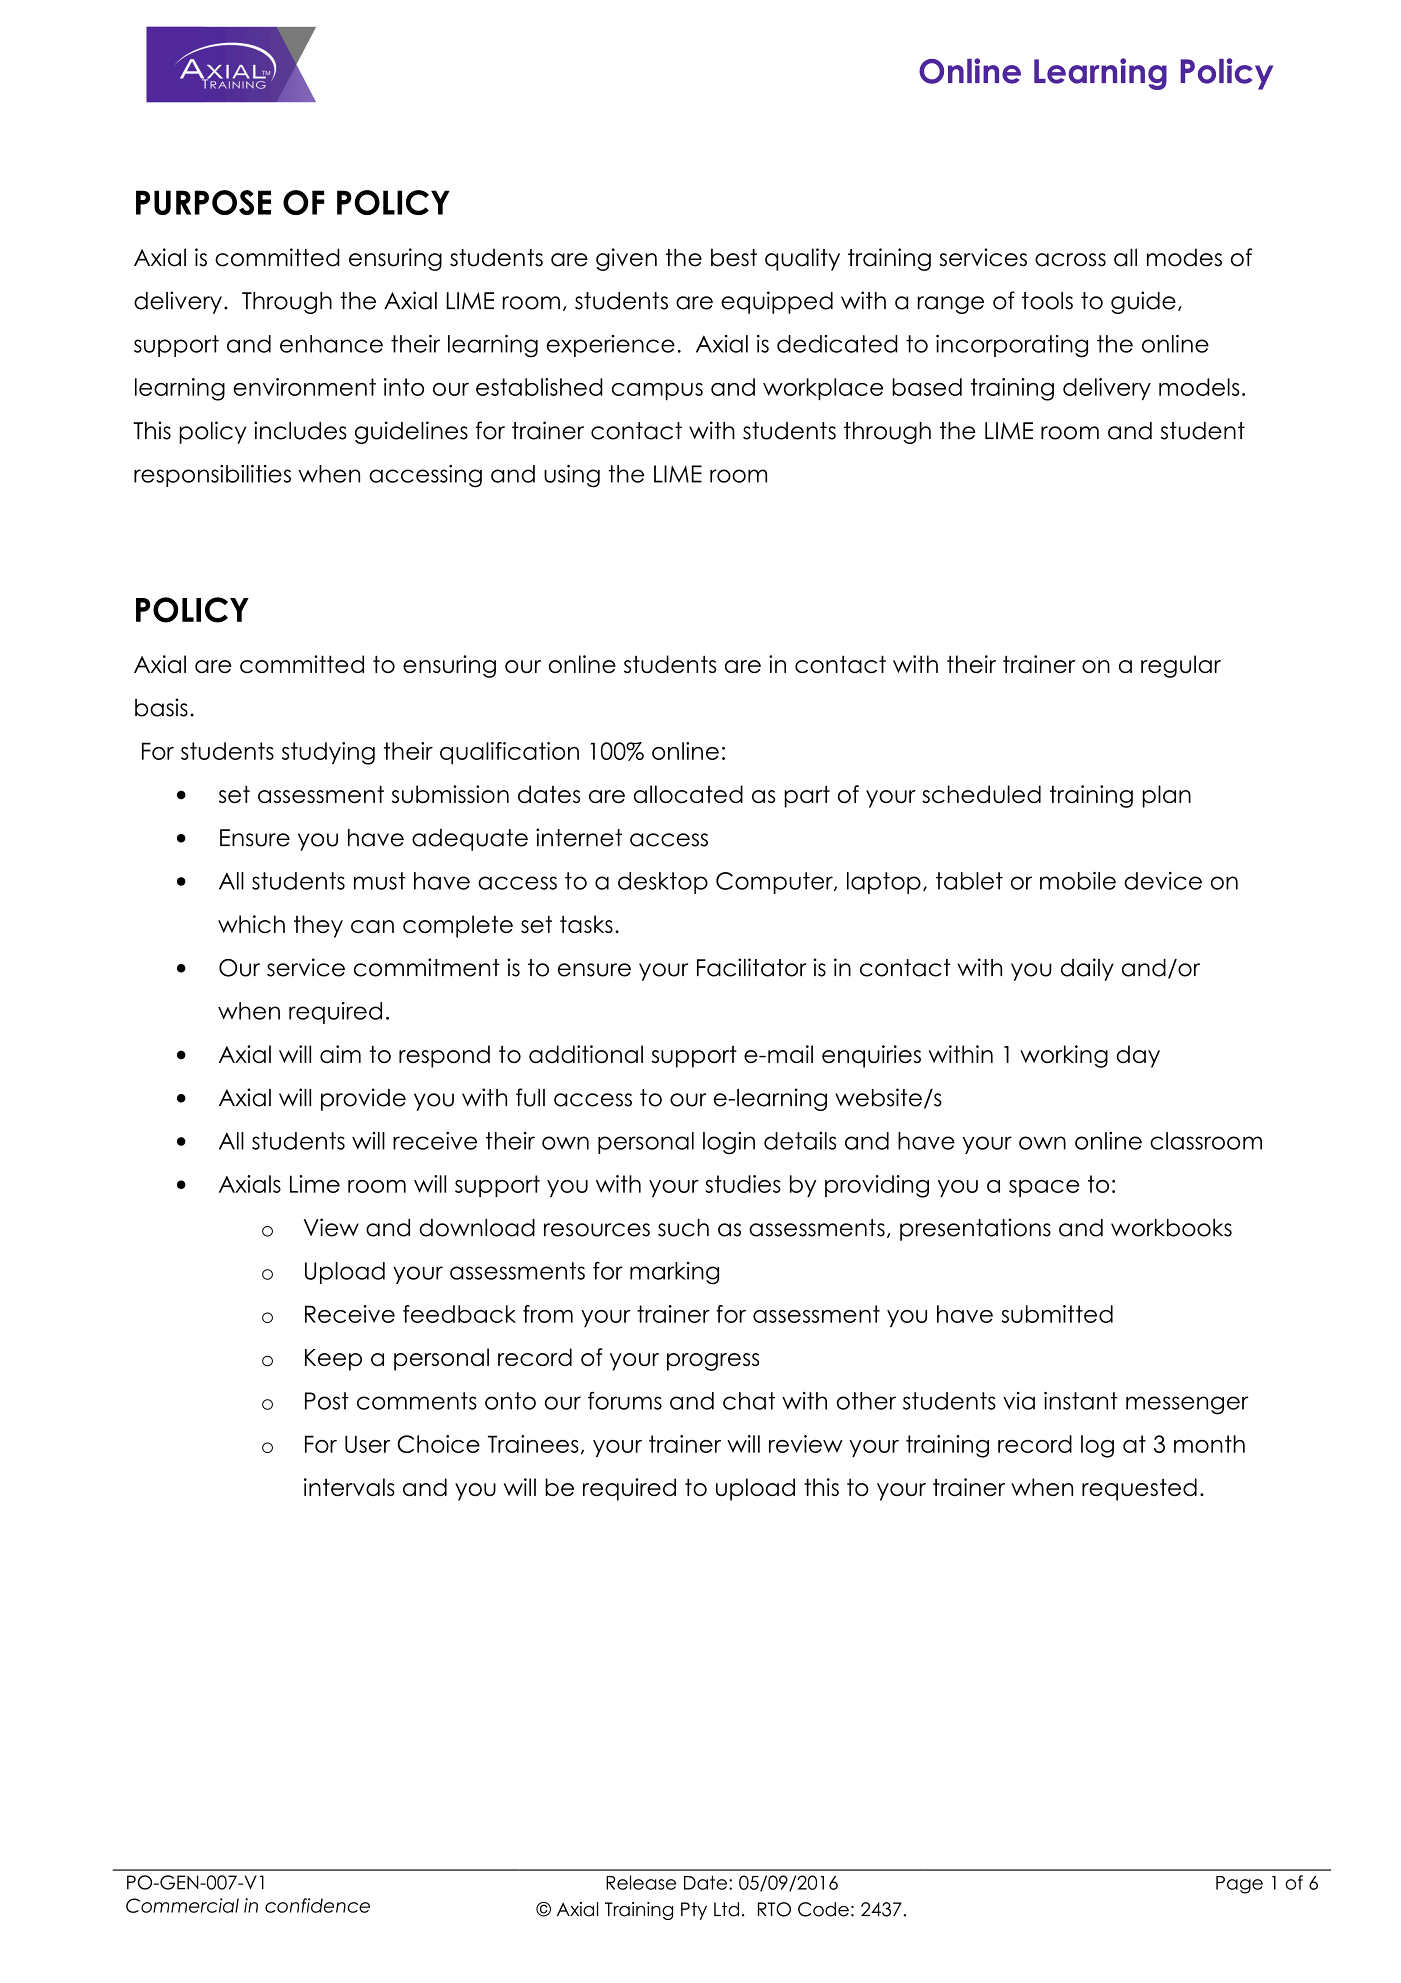 The width and height of the screenshot is (1401, 1983). I want to click on PURPOSE, so click(203, 202).
